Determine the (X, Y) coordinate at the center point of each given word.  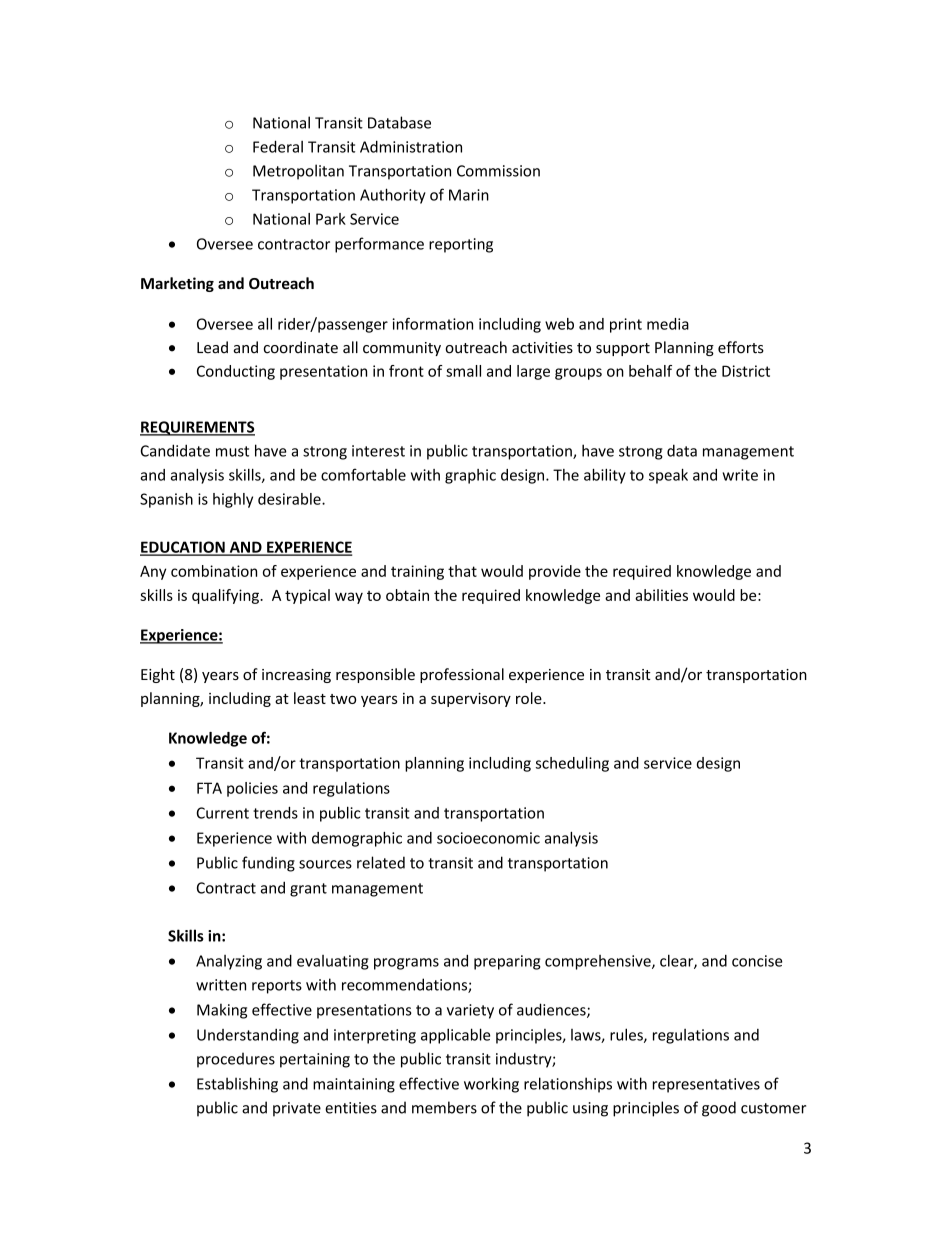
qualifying (226, 596)
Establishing (237, 1085)
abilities (661, 595)
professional (462, 675)
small (463, 371)
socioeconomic (488, 838)
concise (757, 961)
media (668, 324)
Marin (469, 195)
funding (268, 864)
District (746, 371)
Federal (278, 146)
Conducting (236, 372)
